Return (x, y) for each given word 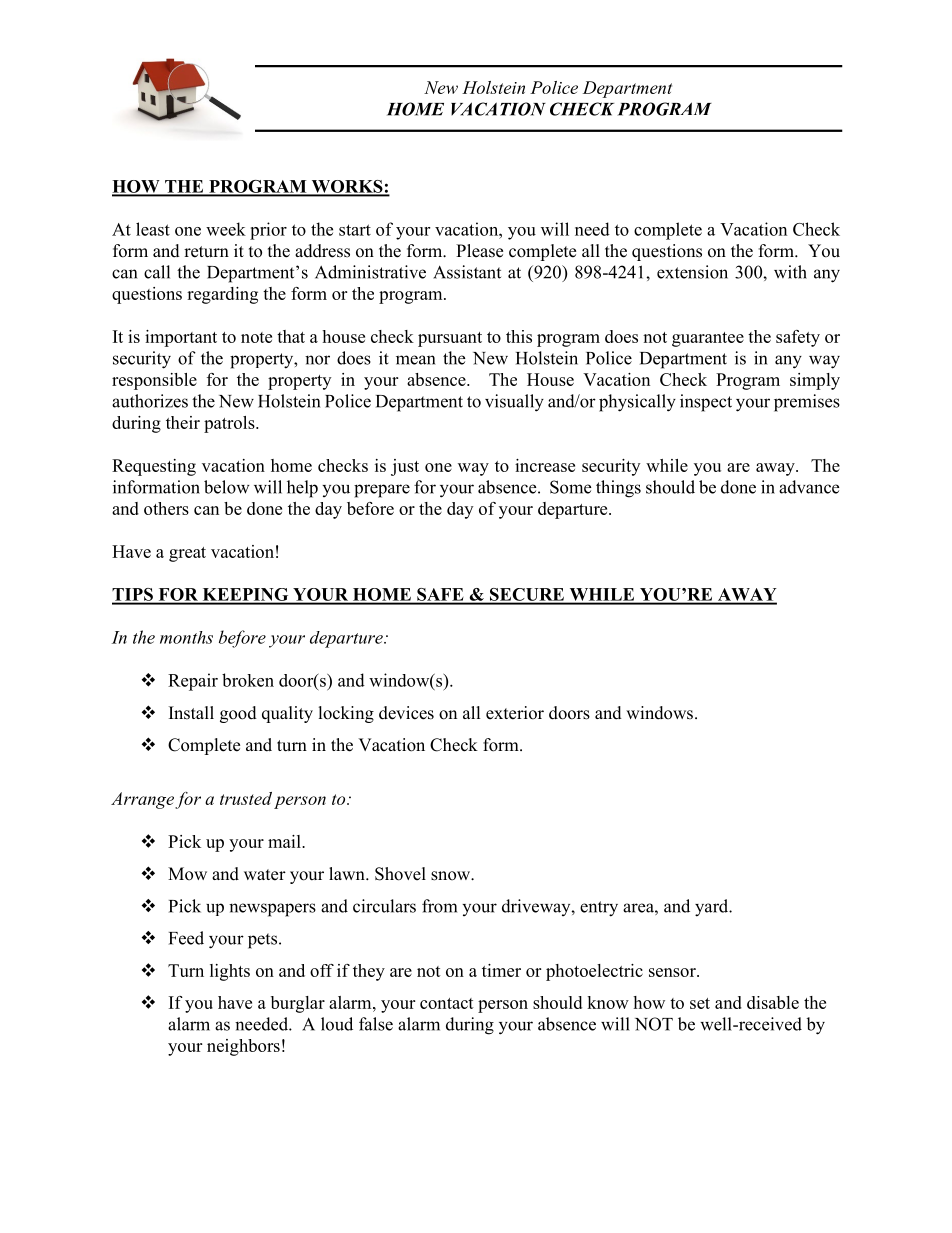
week (226, 229)
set (700, 1003)
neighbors (243, 1047)
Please (479, 251)
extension (692, 272)
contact (447, 1003)
